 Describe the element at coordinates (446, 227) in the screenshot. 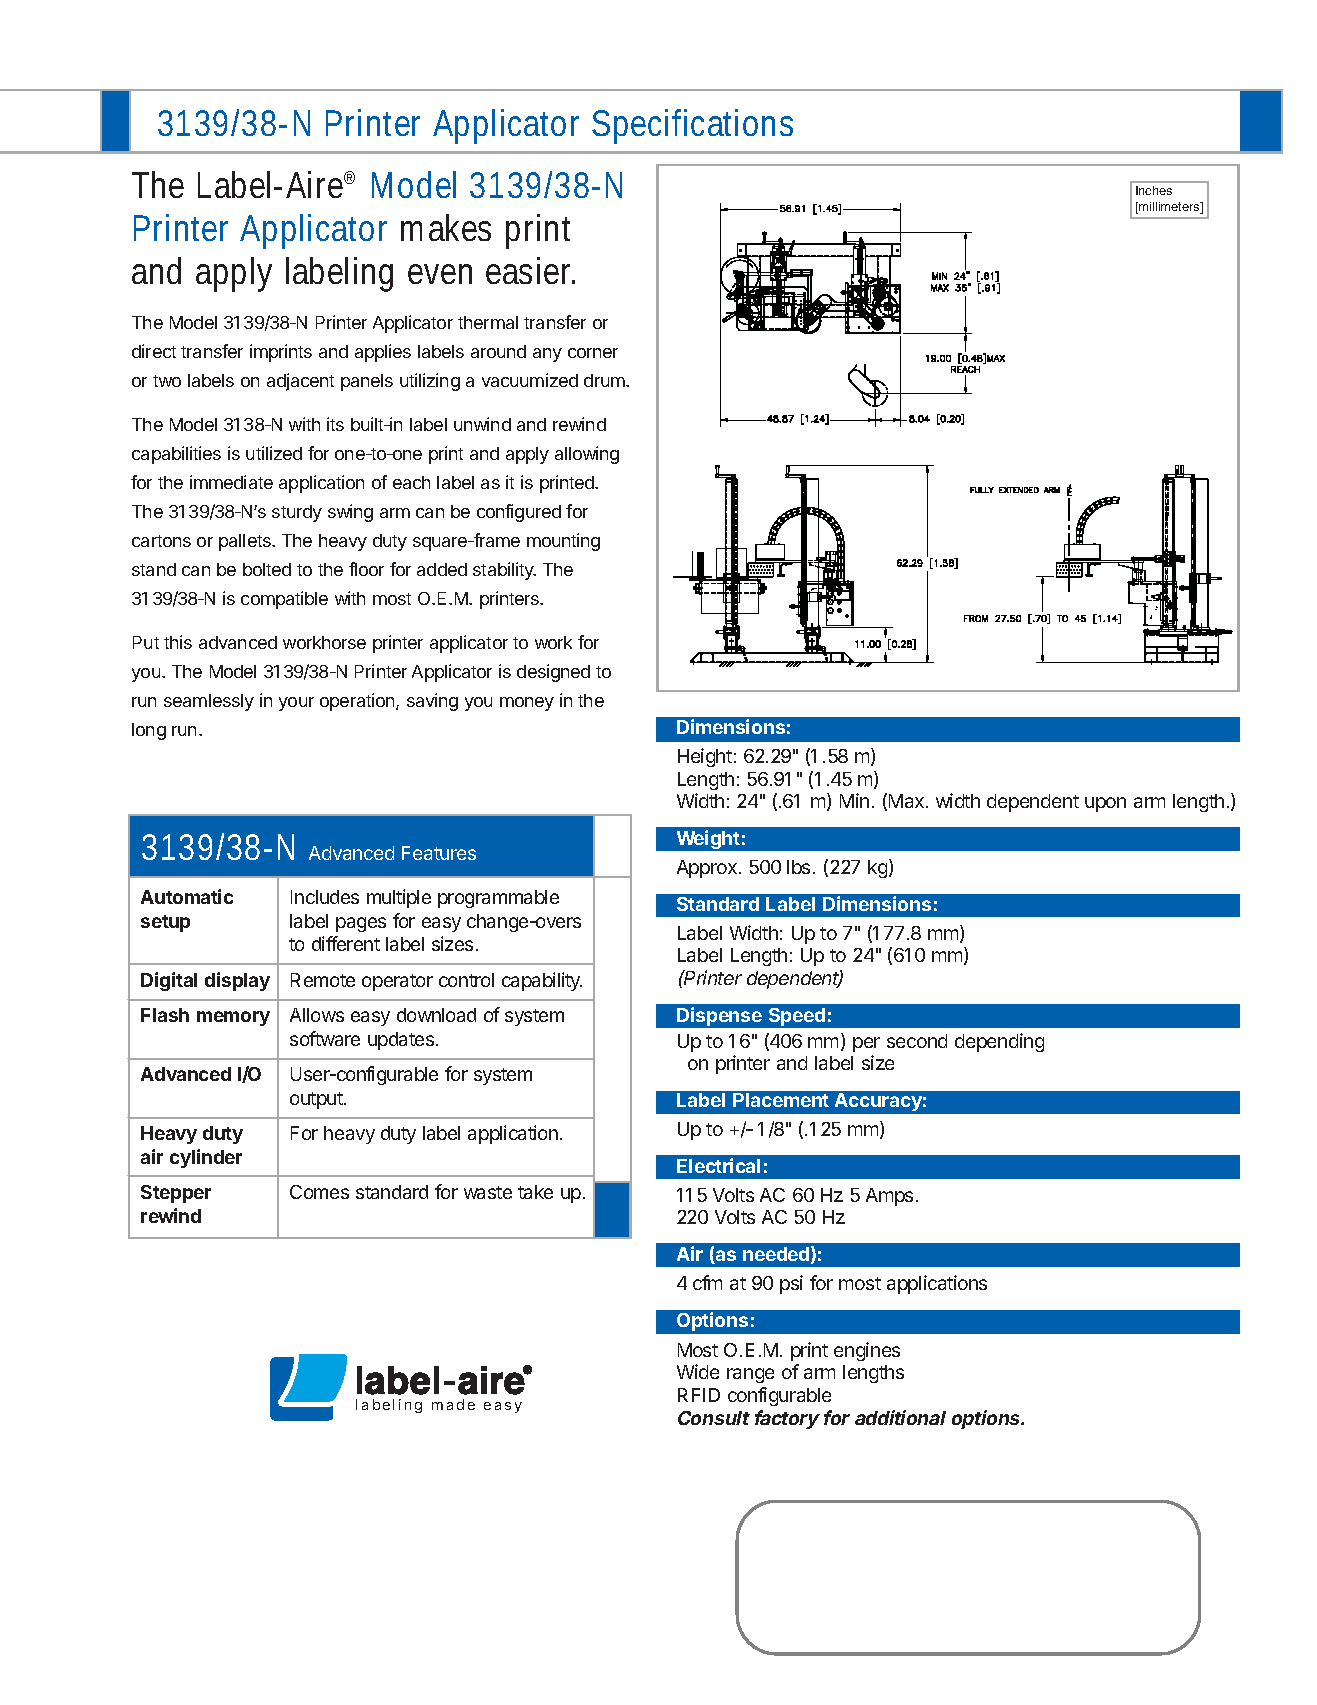

I see `makes` at that location.
